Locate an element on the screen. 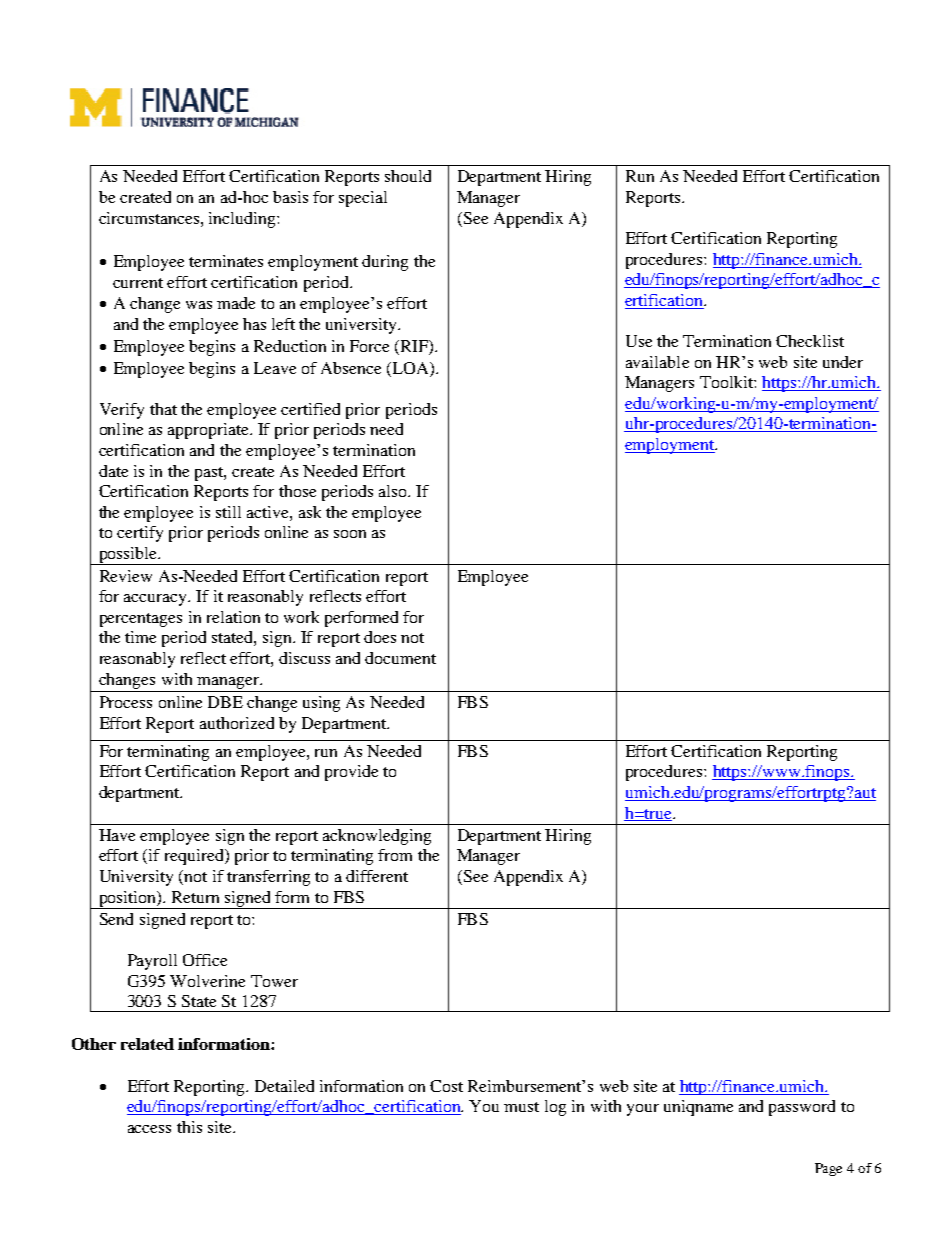  Checklist is located at coordinates (810, 341).
